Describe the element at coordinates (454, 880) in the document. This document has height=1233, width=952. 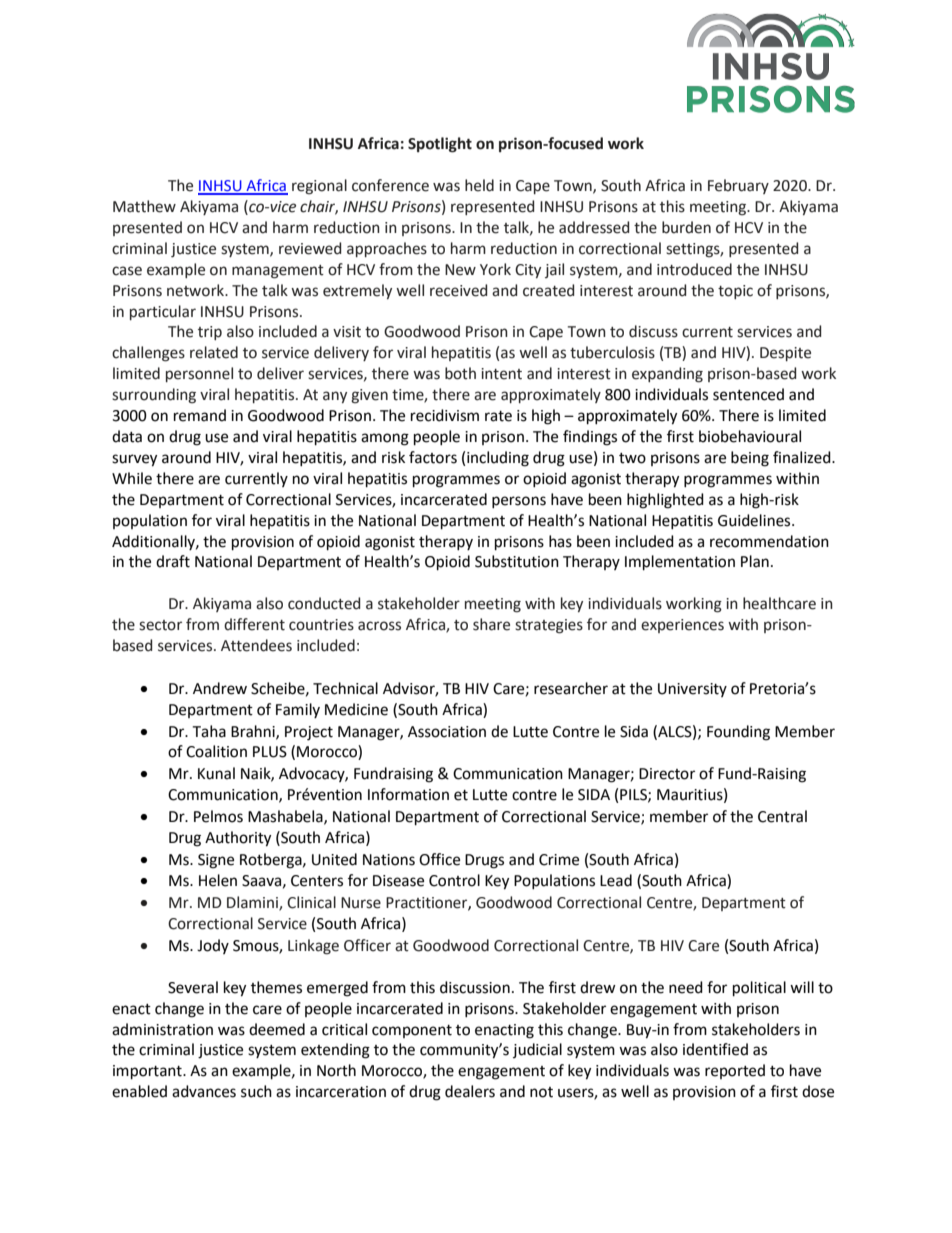
I see `Control` at that location.
